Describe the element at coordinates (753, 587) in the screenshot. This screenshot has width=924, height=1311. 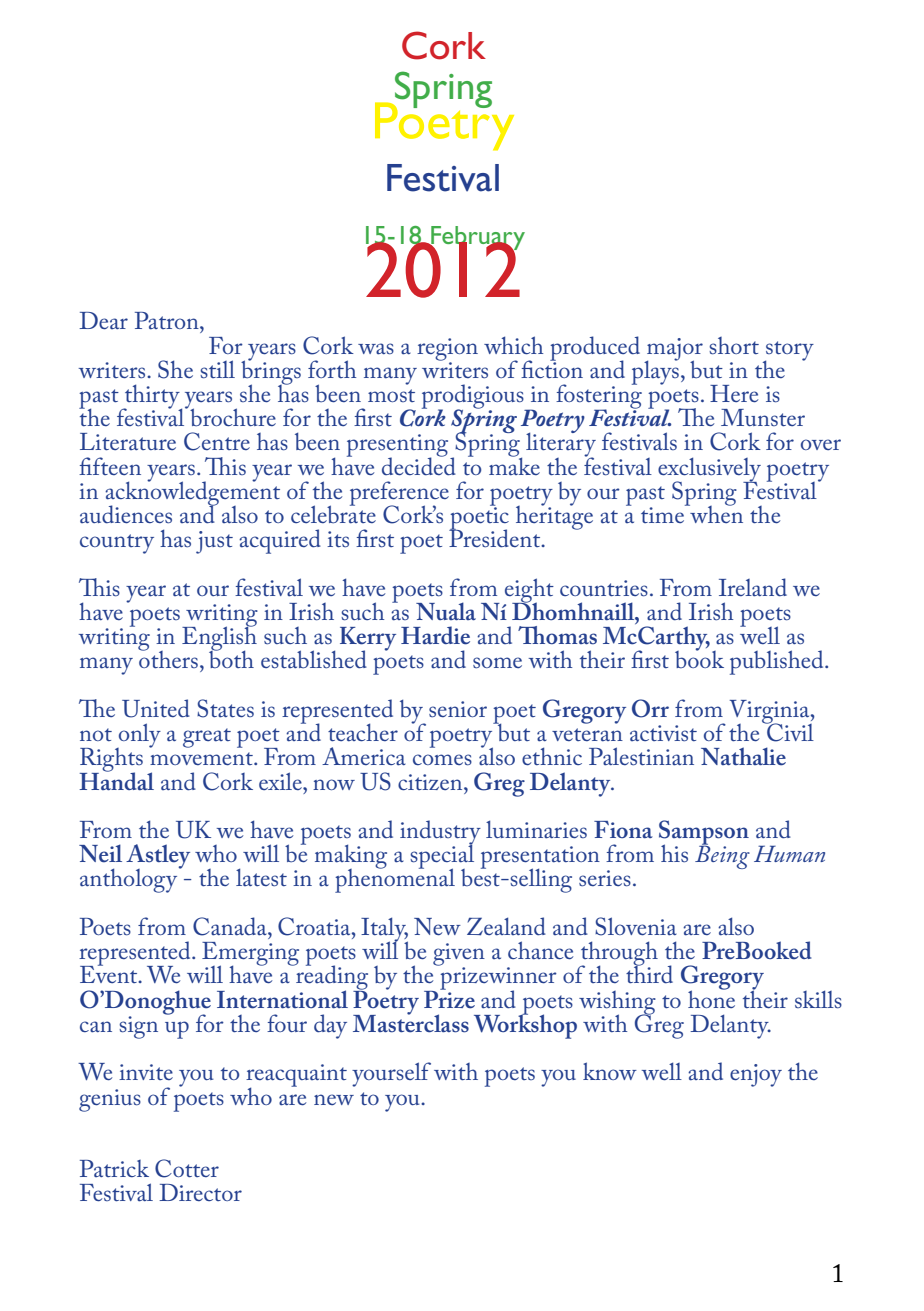
I see `Ireland` at that location.
